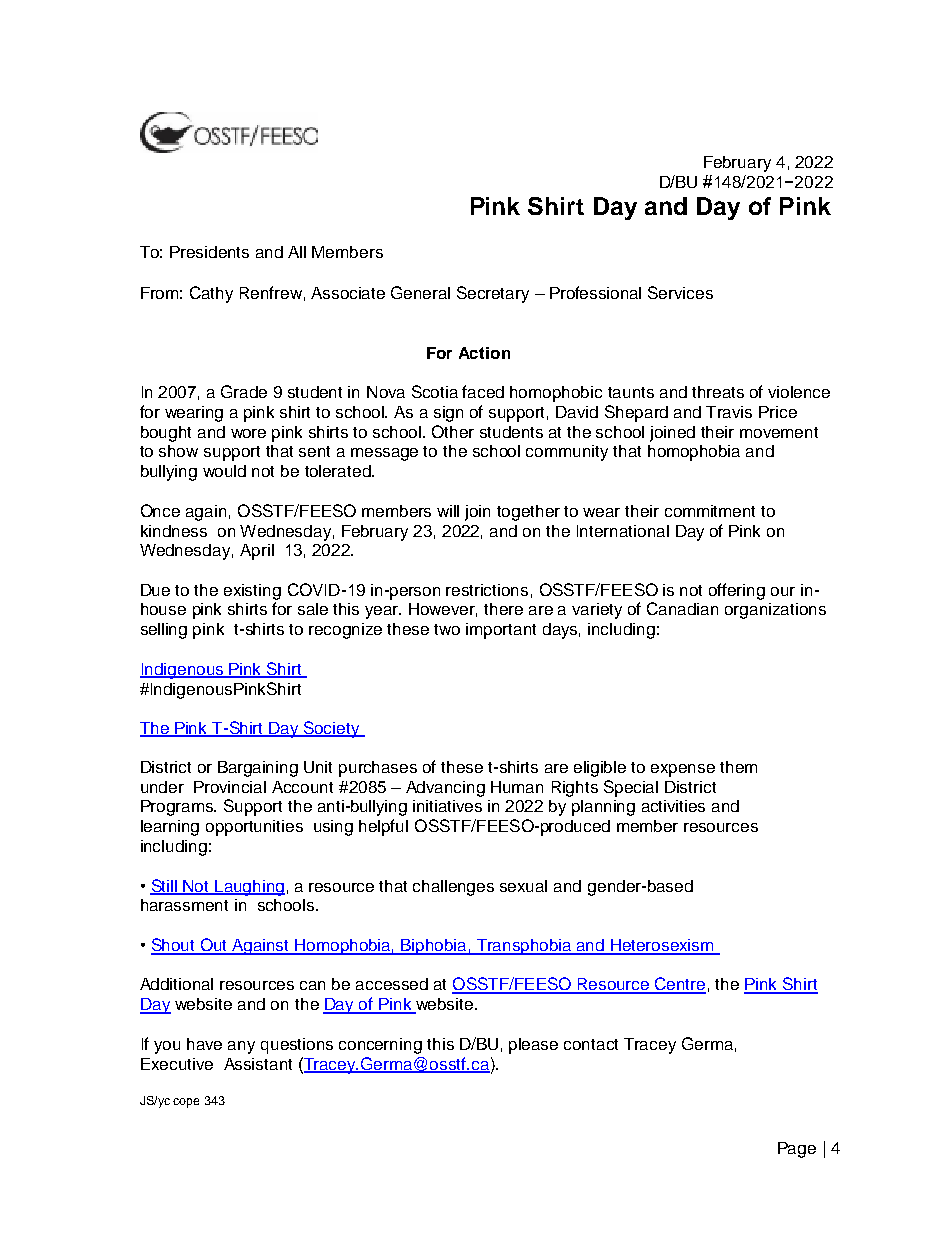  What do you see at coordinates (797, 1150) in the page?
I see `Page` at bounding box center [797, 1150].
